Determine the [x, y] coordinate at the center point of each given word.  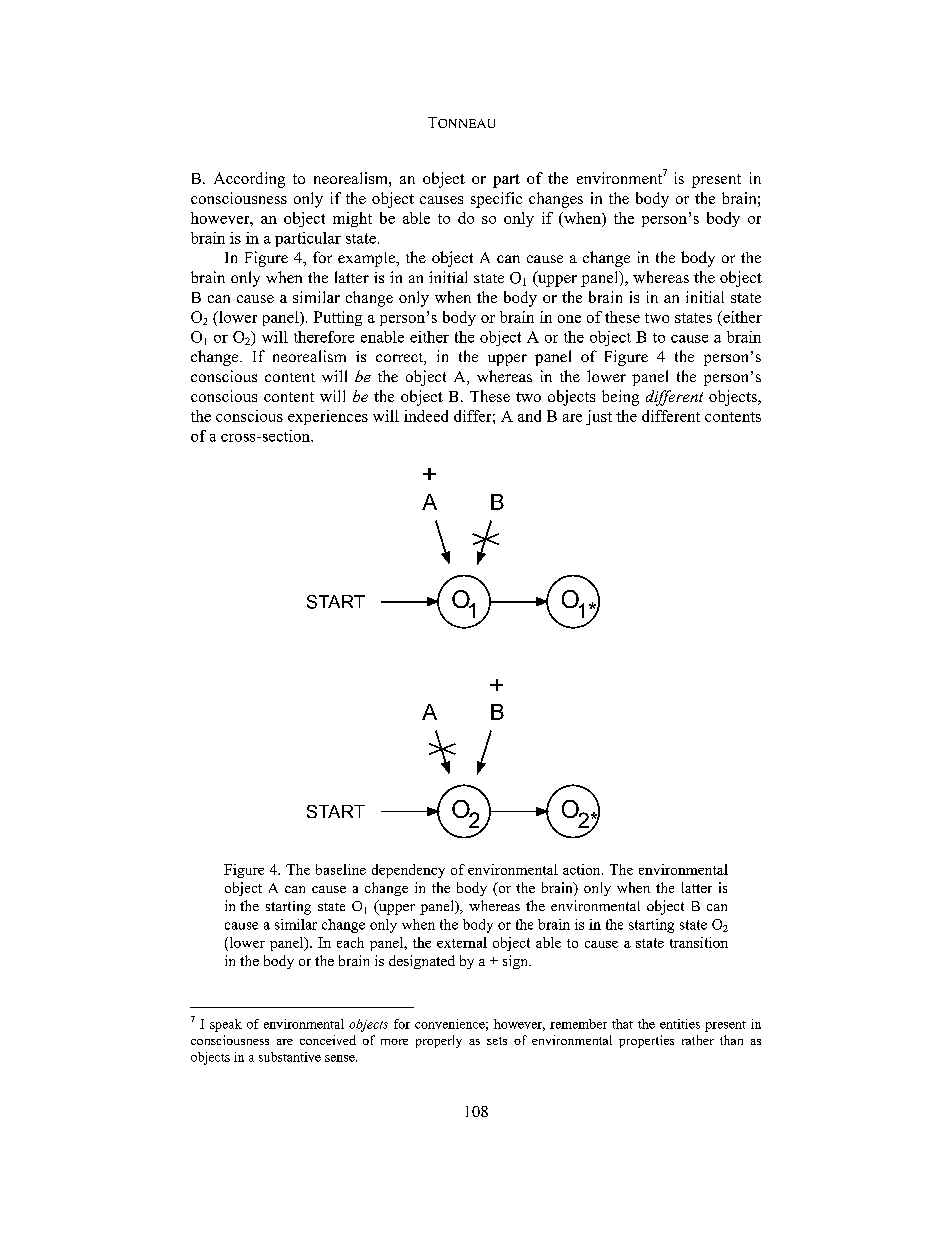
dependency [408, 871]
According [249, 180]
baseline [341, 869]
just [599, 417]
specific [496, 200]
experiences [328, 417]
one [569, 319]
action [583, 869]
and [529, 416]
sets [497, 1041]
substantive [290, 1057]
